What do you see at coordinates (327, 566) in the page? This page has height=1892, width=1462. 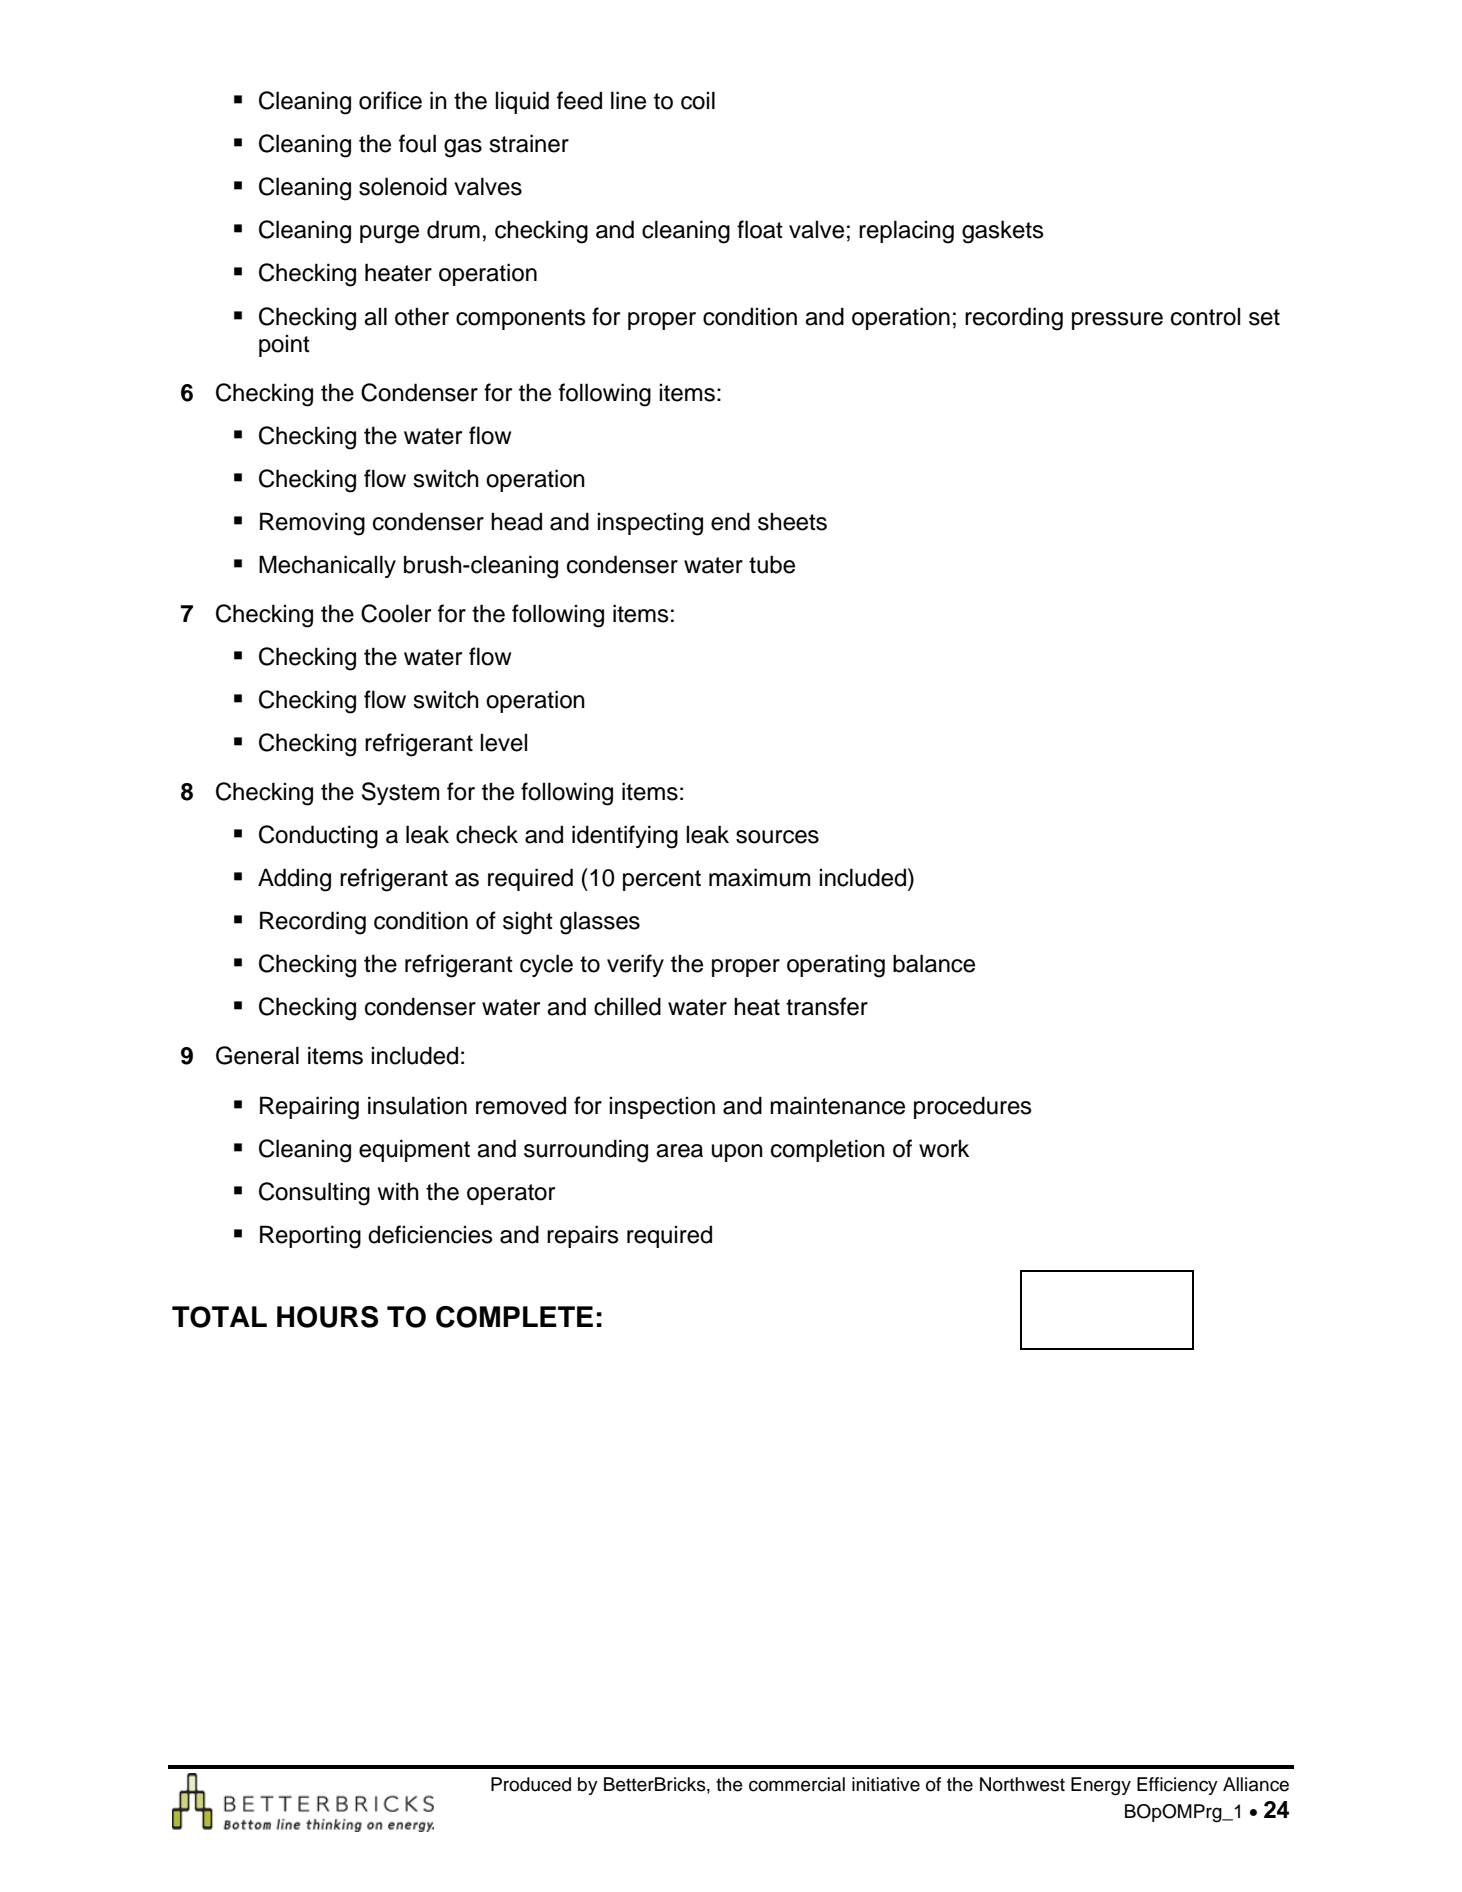 I see `Mechanically` at bounding box center [327, 566].
